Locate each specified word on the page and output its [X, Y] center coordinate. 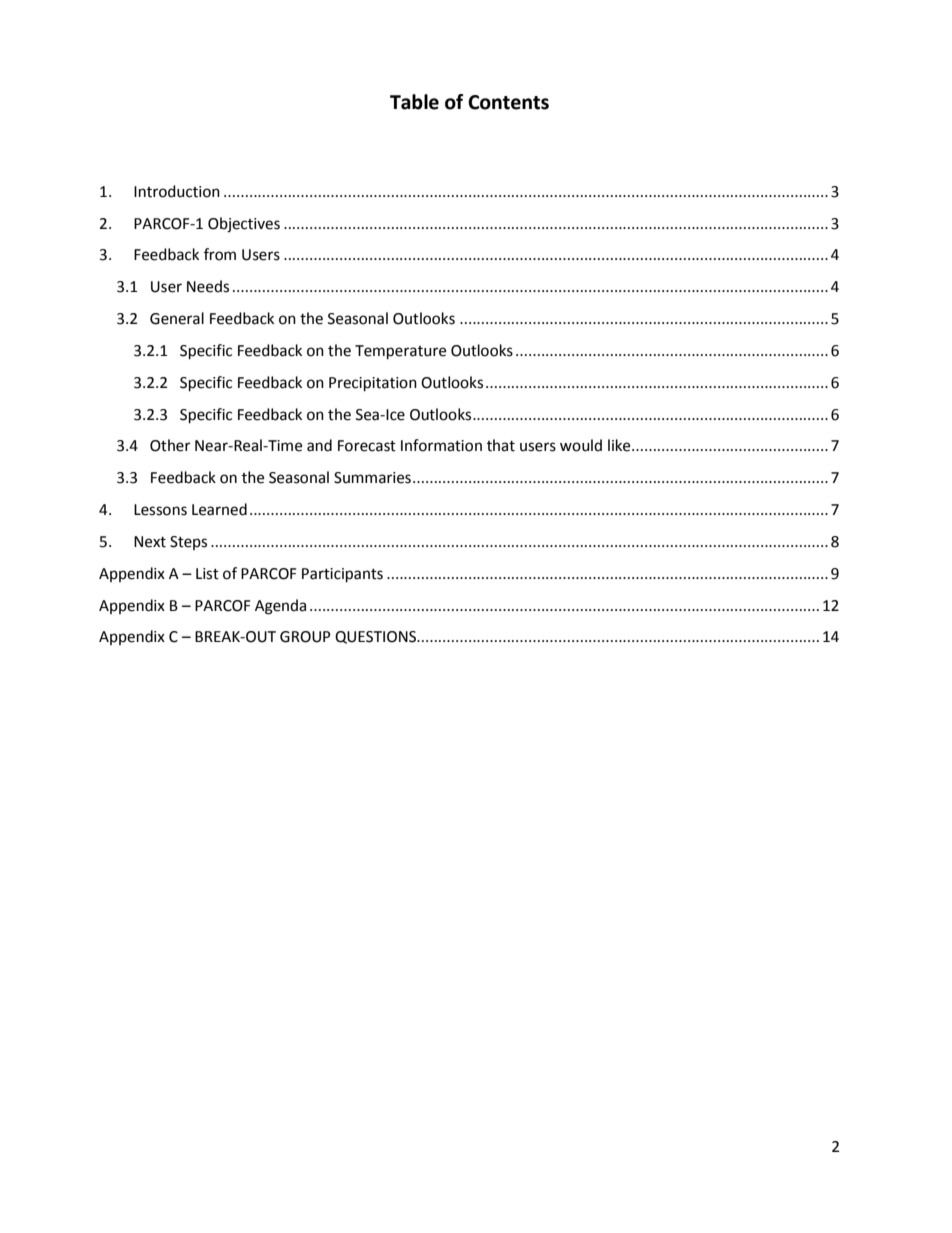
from [220, 254]
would [581, 445]
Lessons [160, 510]
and [319, 445]
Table [414, 102]
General [177, 318]
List [207, 574]
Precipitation [373, 384]
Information [441, 445]
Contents [508, 102]
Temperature [400, 352]
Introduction [177, 191]
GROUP [305, 637]
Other [170, 445]
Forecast [367, 446]
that [501, 445]
